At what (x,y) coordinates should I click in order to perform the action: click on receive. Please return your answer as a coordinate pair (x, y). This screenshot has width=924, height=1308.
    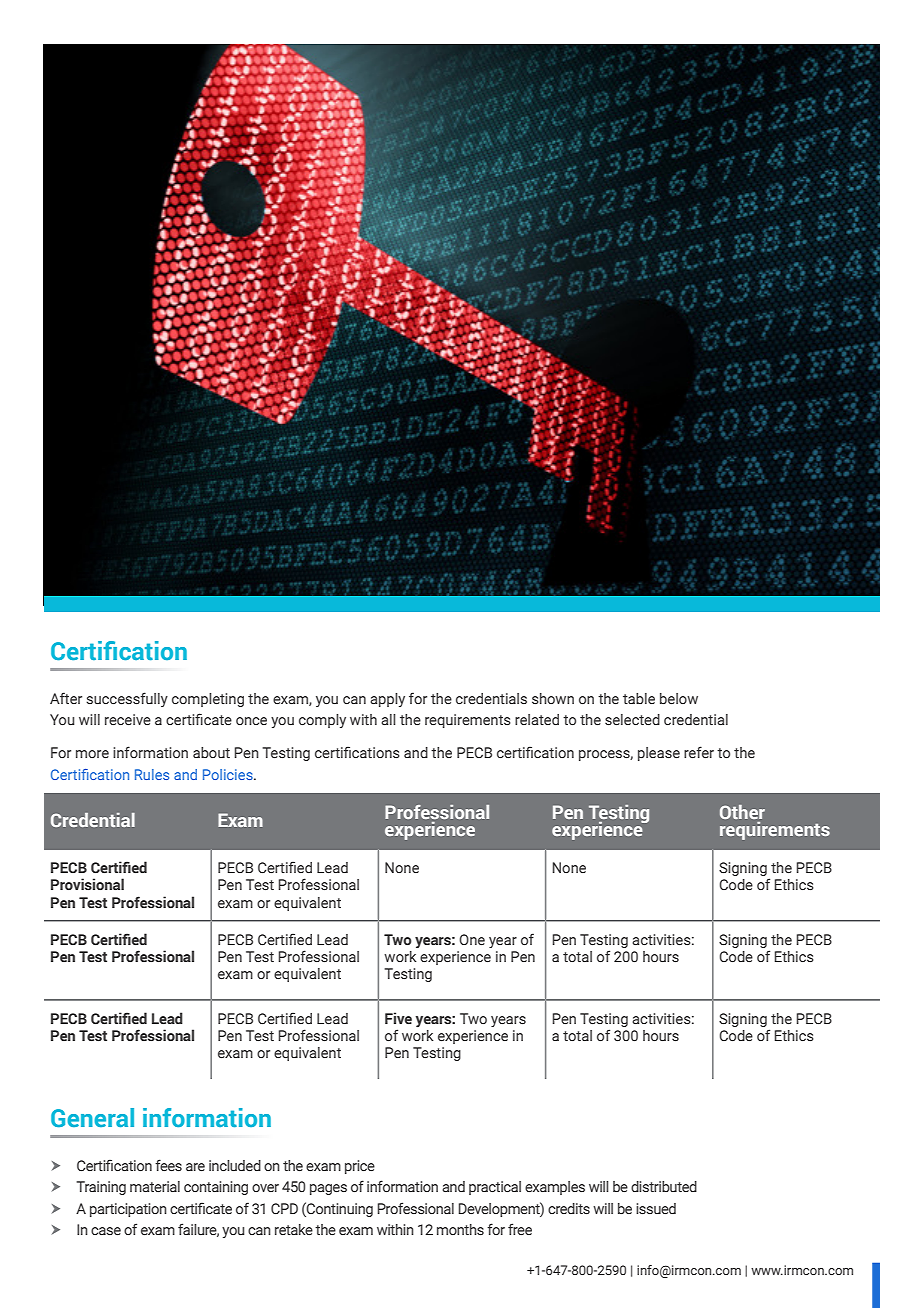
    Looking at the image, I should click on (128, 720).
